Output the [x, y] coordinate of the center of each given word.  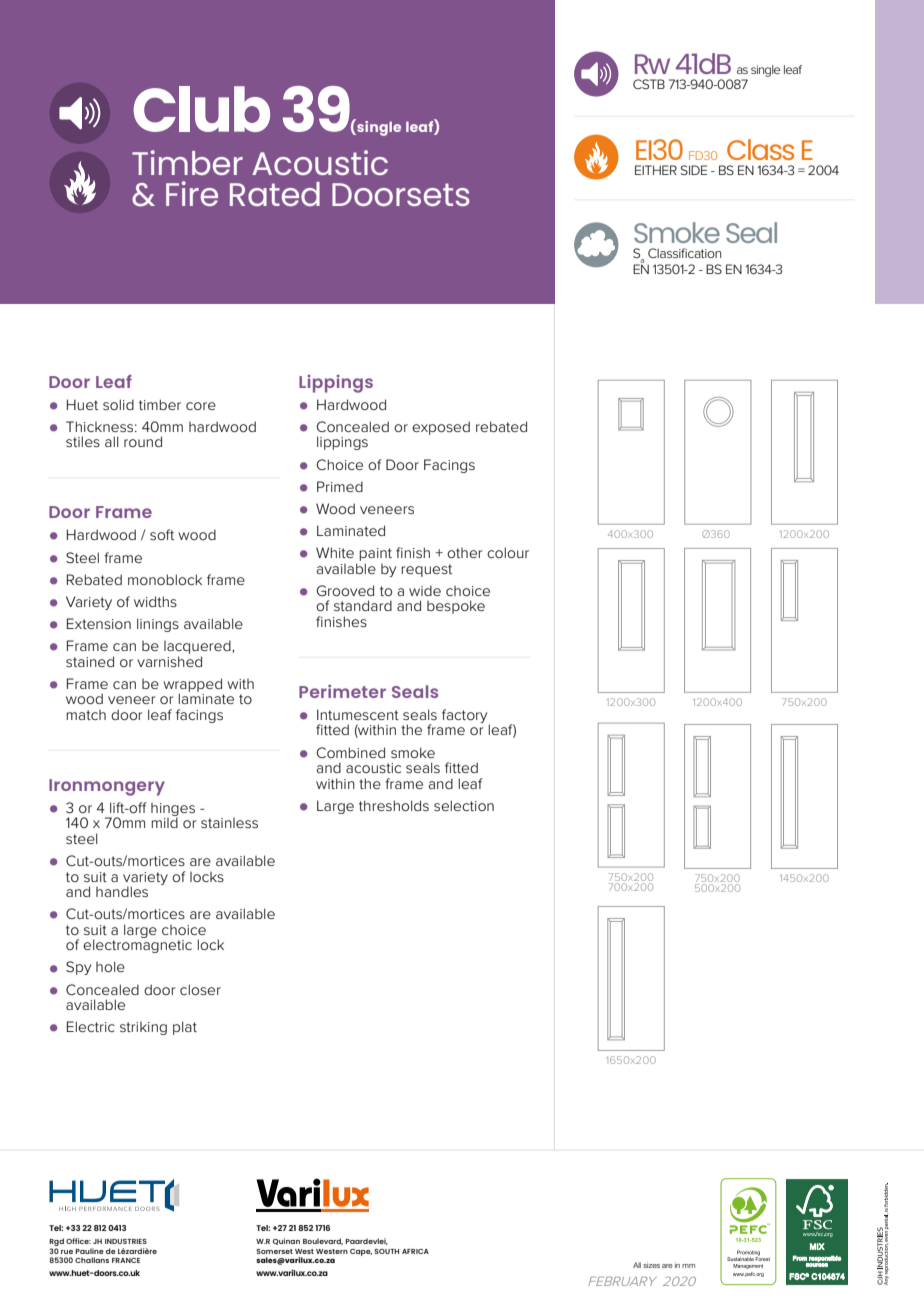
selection [464, 805]
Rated [275, 194]
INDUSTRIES [126, 1241]
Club [201, 109]
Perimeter [342, 691]
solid [118, 404]
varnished [169, 661]
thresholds [394, 805]
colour [508, 552]
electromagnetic [137, 945]
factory [466, 717]
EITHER [656, 170]
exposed [441, 428]
